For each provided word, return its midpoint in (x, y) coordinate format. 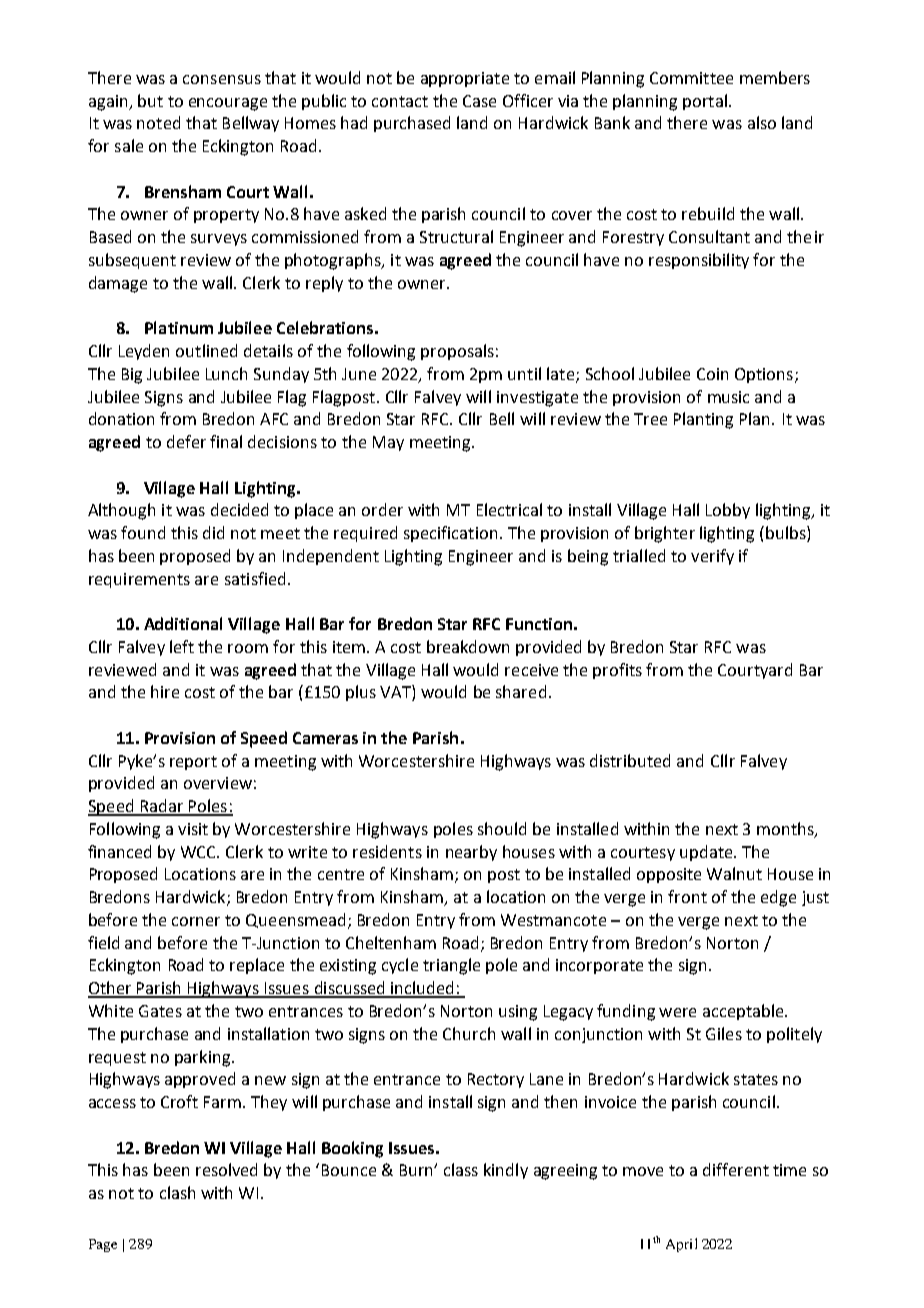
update (707, 853)
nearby (471, 853)
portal (705, 102)
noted (158, 122)
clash (177, 1192)
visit (193, 829)
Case (479, 101)
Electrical (509, 509)
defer (186, 441)
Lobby (728, 511)
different (736, 1169)
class (461, 1169)
